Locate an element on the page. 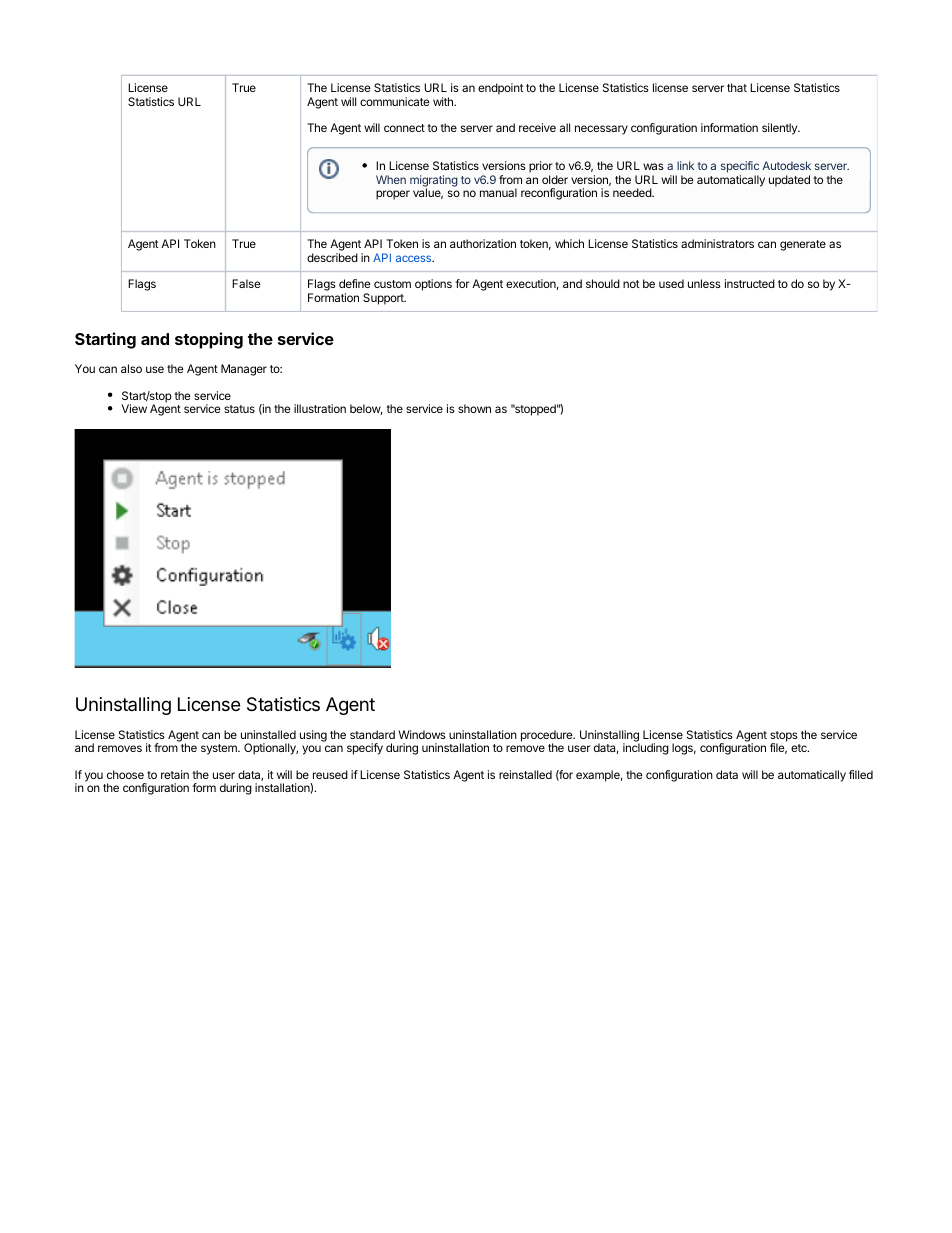 The width and height of the page is (952, 1233). authorization is located at coordinates (483, 243).
